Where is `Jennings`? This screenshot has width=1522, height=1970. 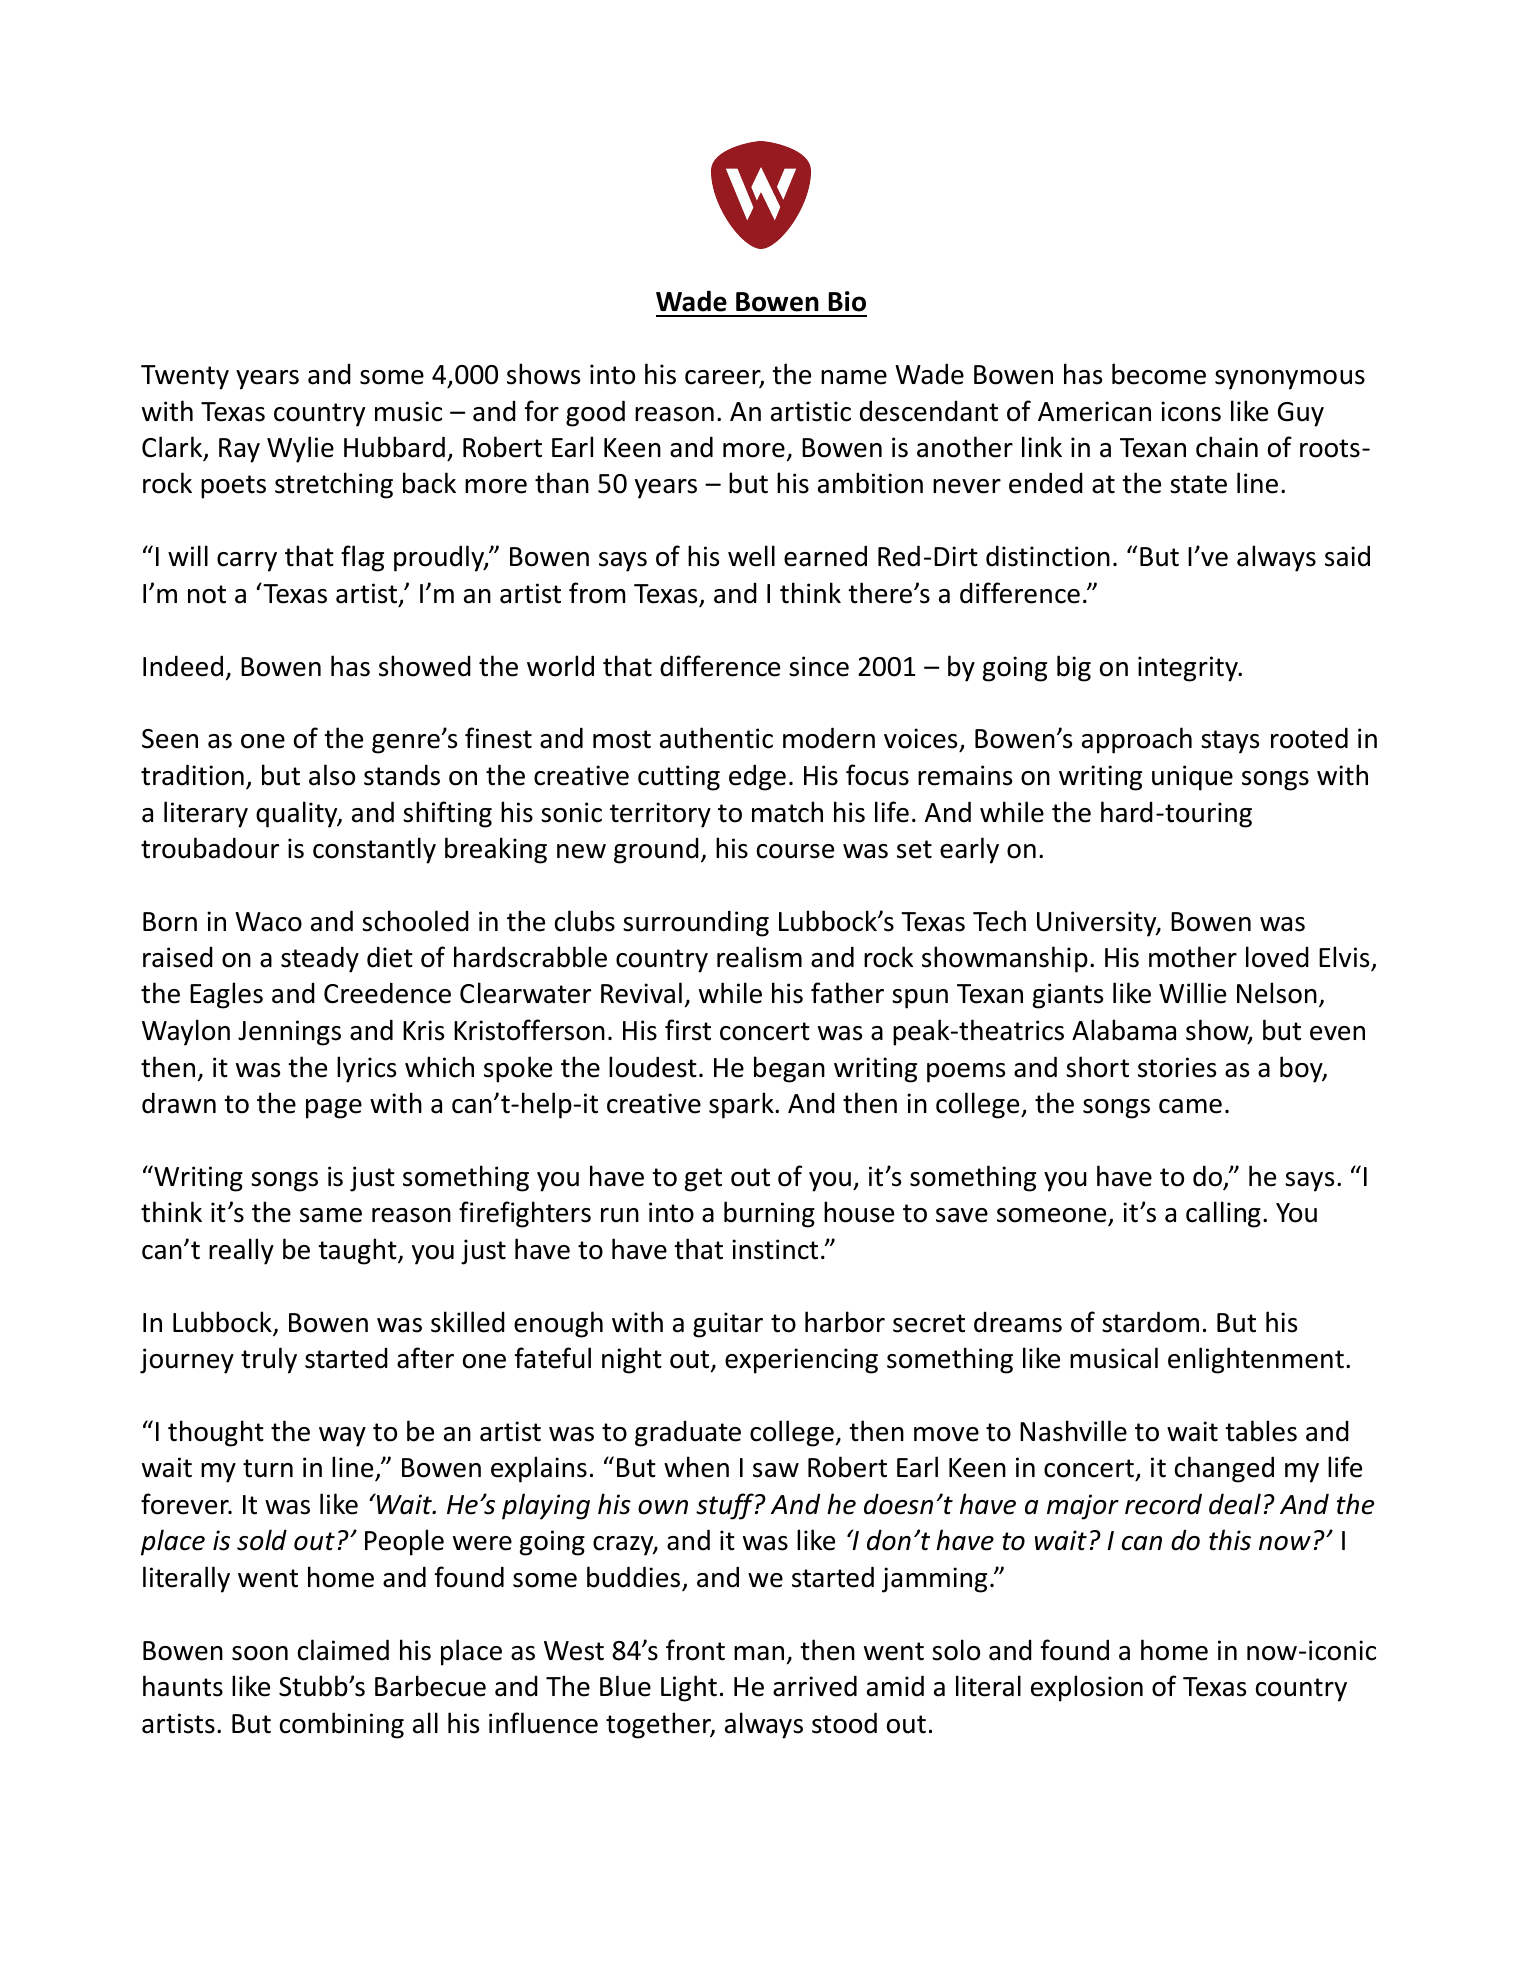 Jennings is located at coordinates (289, 1033).
